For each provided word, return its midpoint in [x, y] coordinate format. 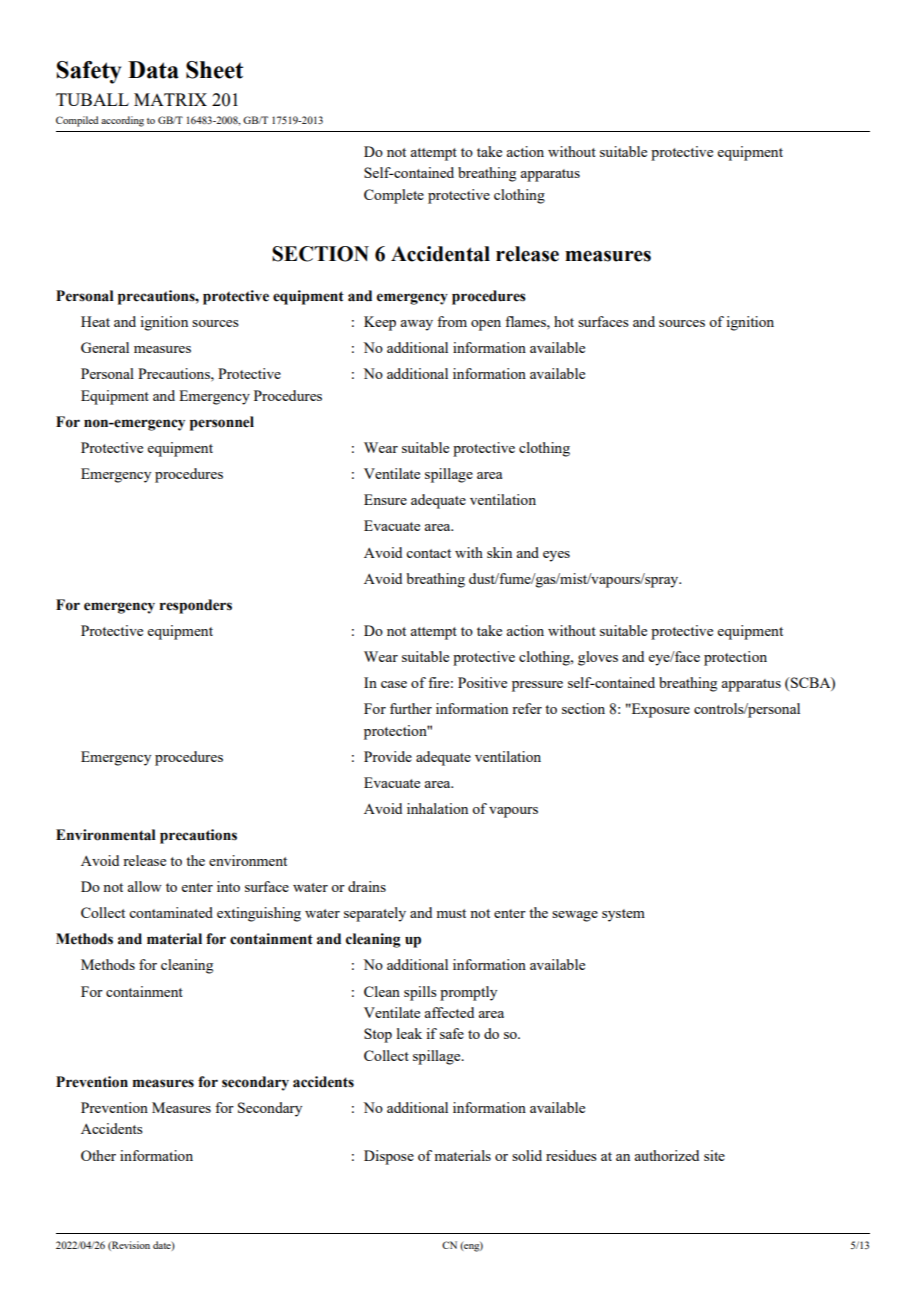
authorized [666, 1155]
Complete [394, 196]
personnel [222, 423]
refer [527, 708]
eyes [556, 556]
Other [98, 1155]
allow [144, 886]
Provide [388, 756]
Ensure [385, 499]
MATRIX [170, 99]
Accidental [440, 254]
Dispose [389, 1157]
